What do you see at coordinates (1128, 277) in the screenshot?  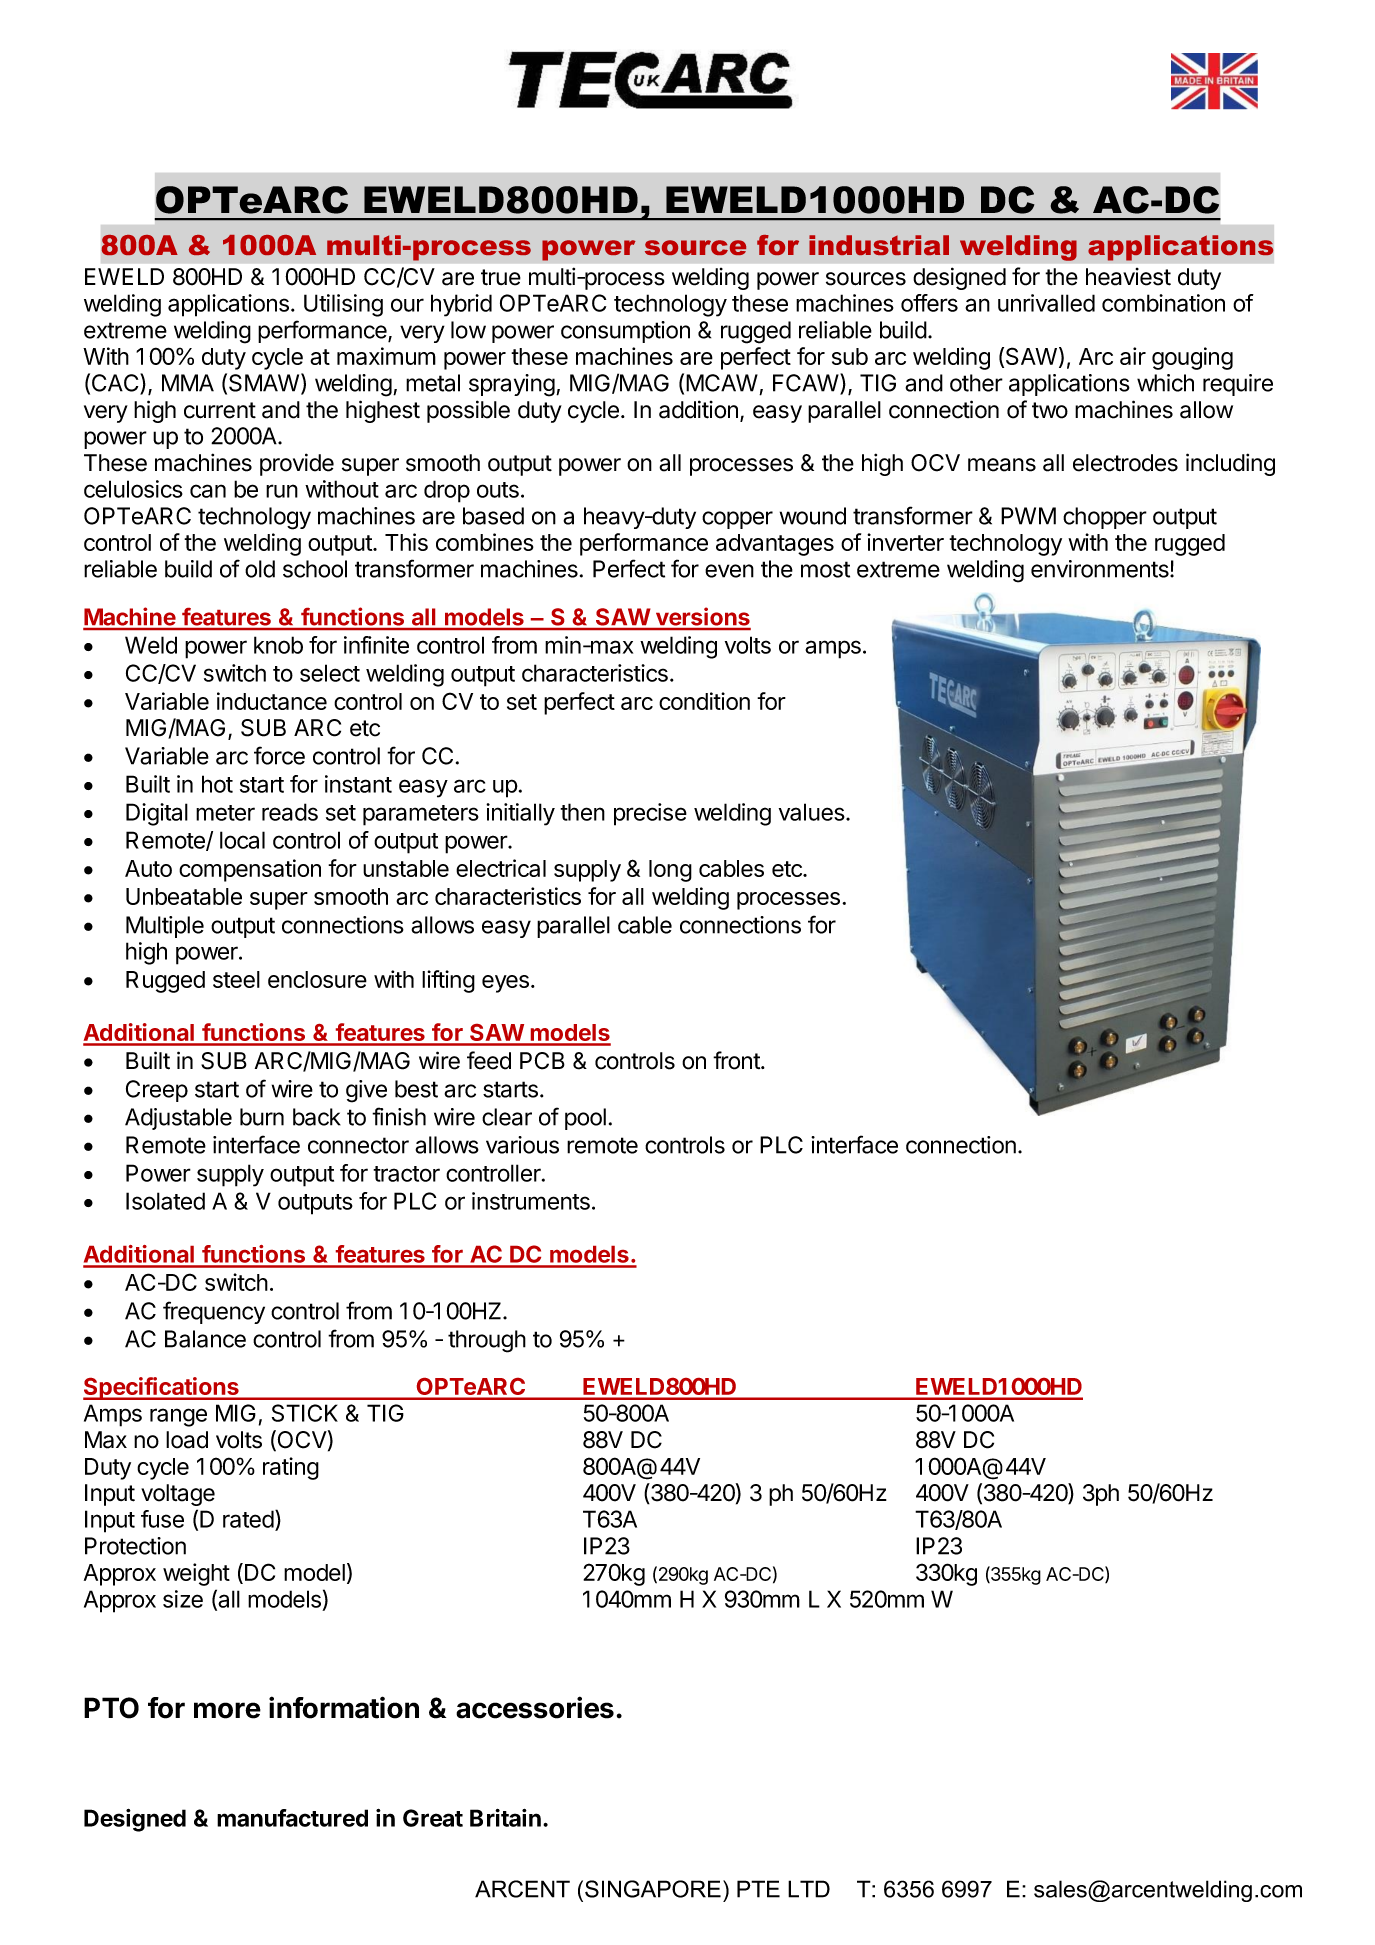 I see `heaviest` at bounding box center [1128, 277].
